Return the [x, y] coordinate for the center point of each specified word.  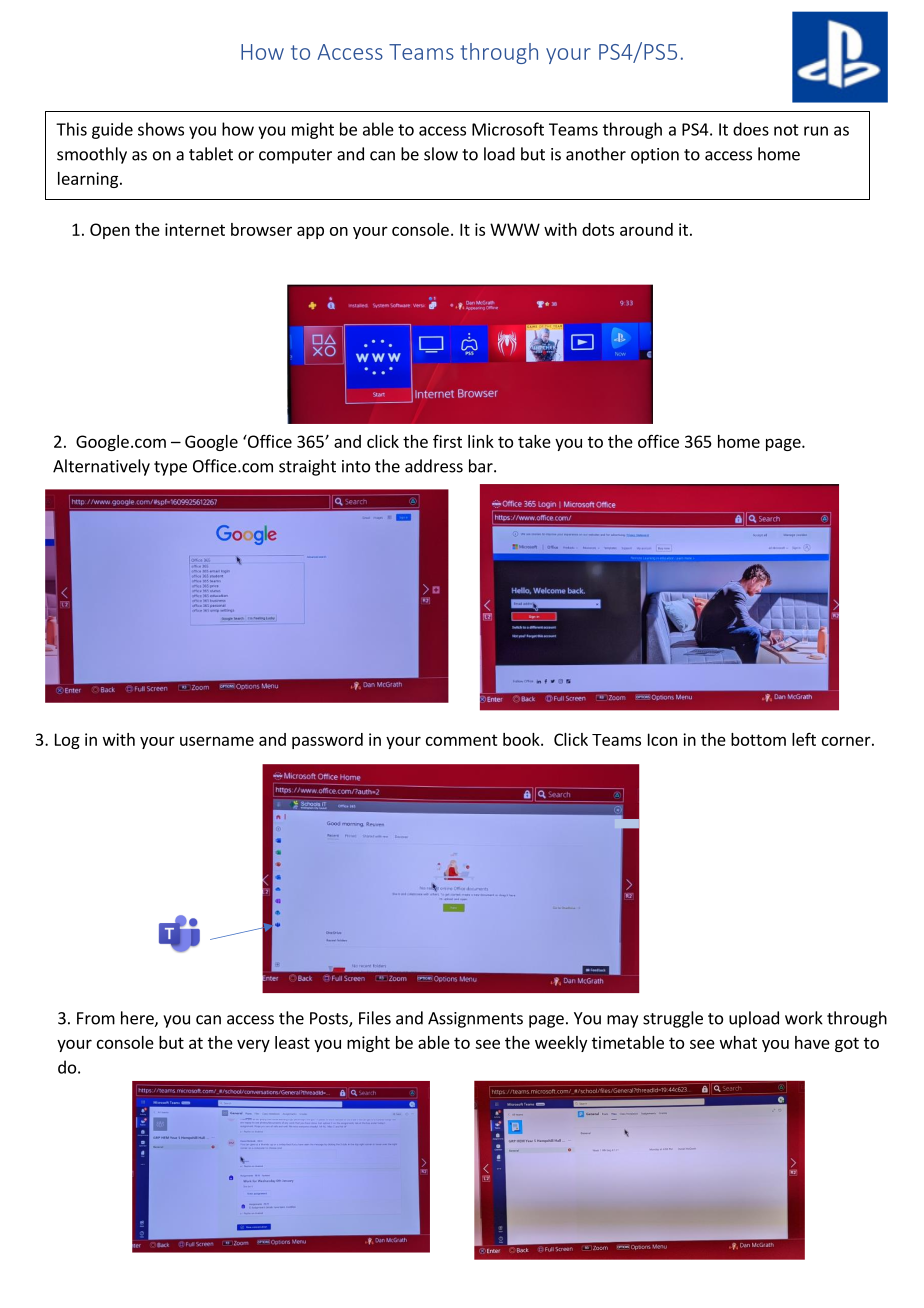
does [751, 129]
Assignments [475, 1020]
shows [161, 129]
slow [441, 154]
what [738, 1042]
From [96, 1018]
